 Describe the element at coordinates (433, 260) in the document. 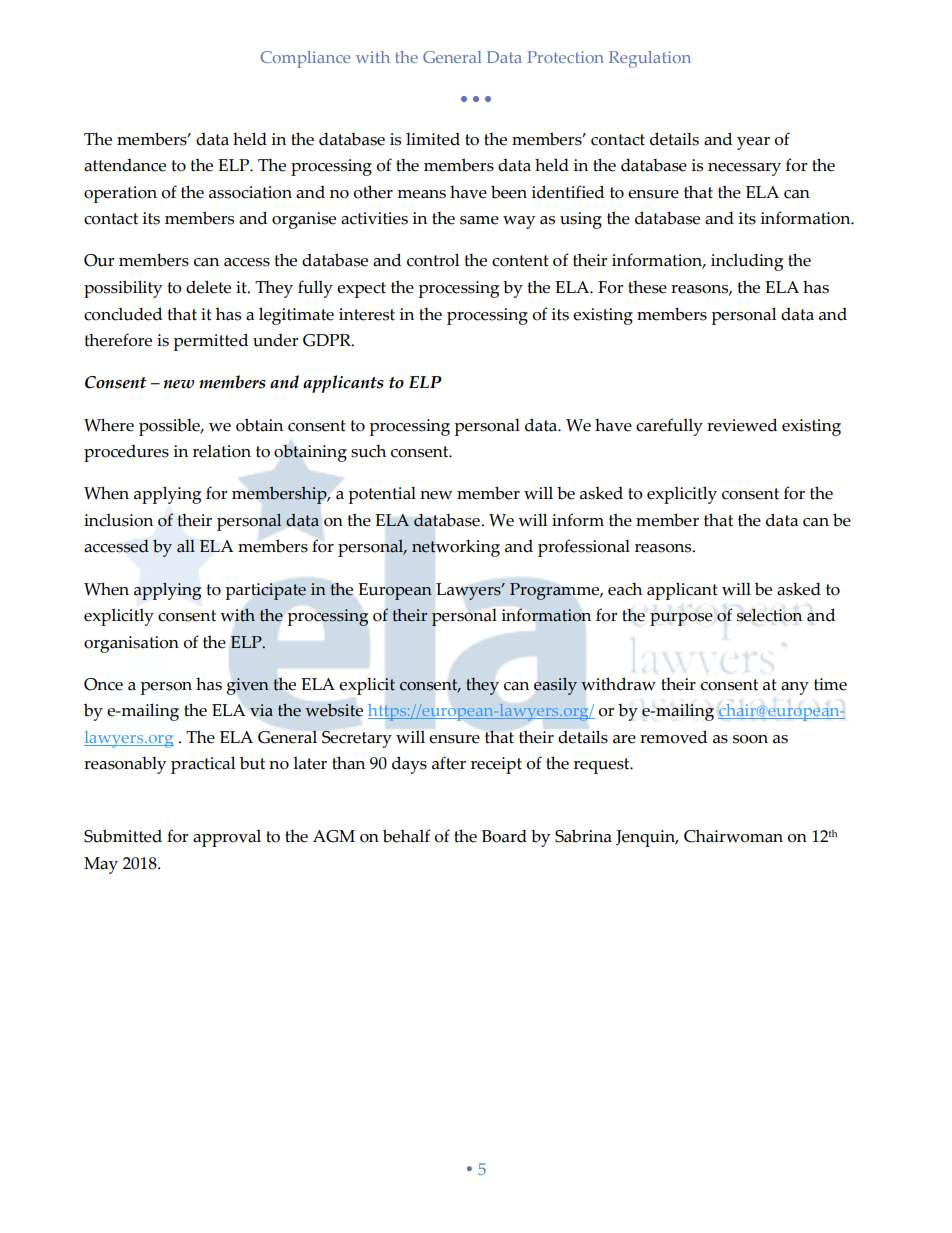

I see `control` at that location.
